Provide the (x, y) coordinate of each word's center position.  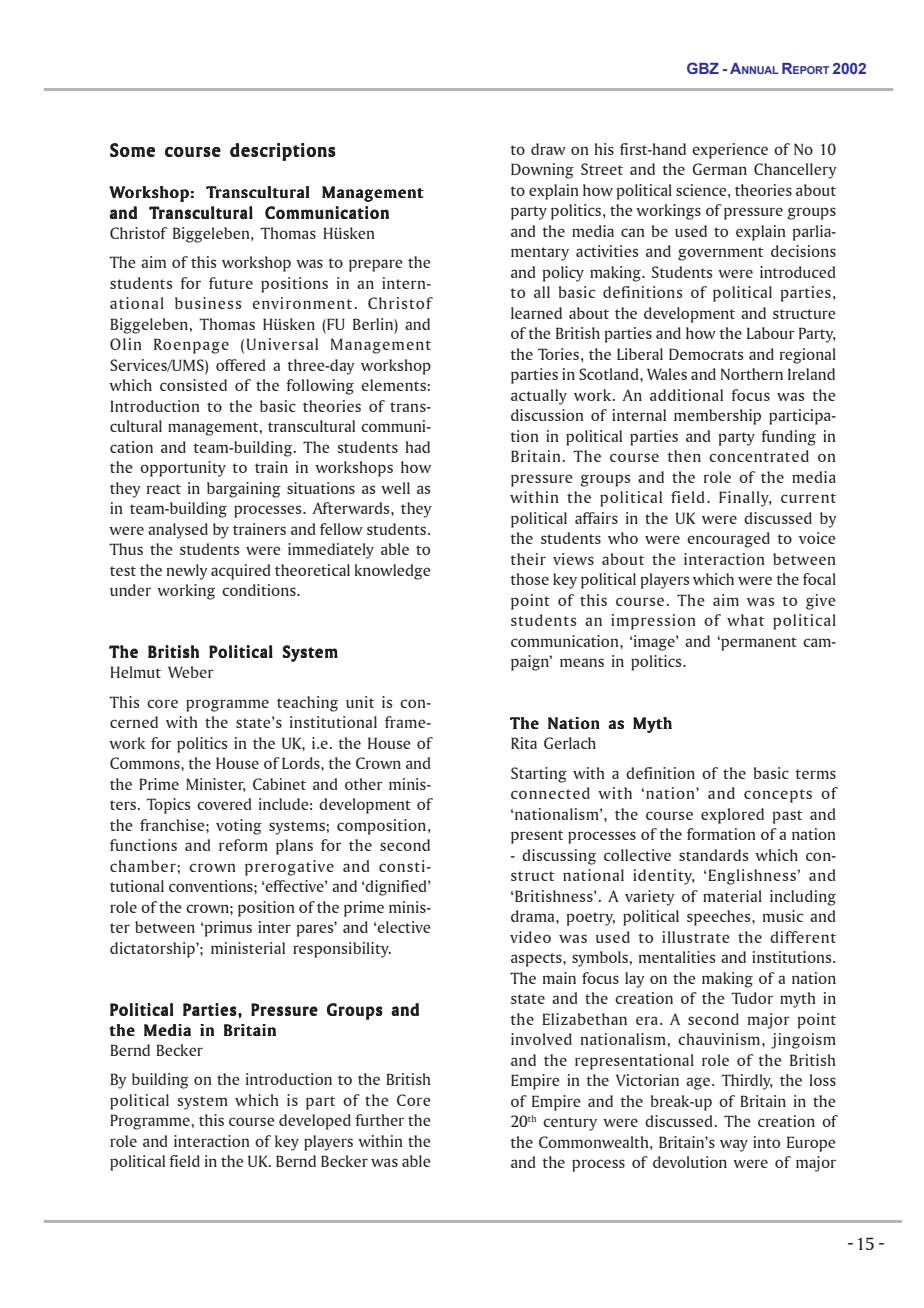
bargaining (244, 490)
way (734, 1145)
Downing (542, 171)
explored (732, 816)
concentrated (759, 456)
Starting (539, 775)
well (395, 488)
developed (315, 1122)
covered (224, 804)
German (719, 169)
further (379, 1120)
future (231, 283)
